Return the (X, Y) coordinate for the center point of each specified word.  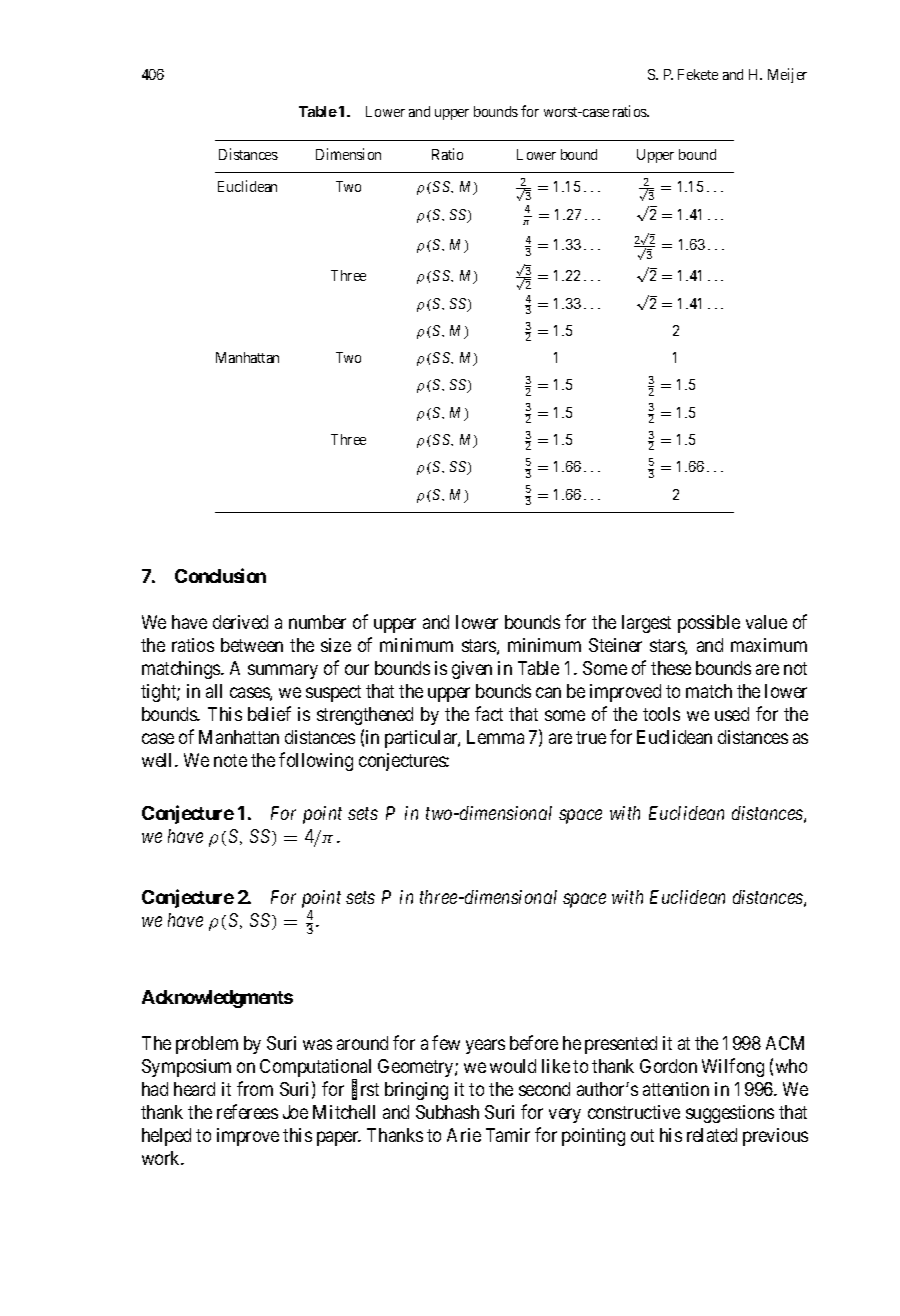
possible (709, 624)
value (766, 622)
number (317, 622)
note (230, 760)
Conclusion (220, 575)
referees (247, 1111)
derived (240, 622)
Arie (464, 1135)
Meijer (787, 75)
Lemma (495, 737)
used (732, 714)
